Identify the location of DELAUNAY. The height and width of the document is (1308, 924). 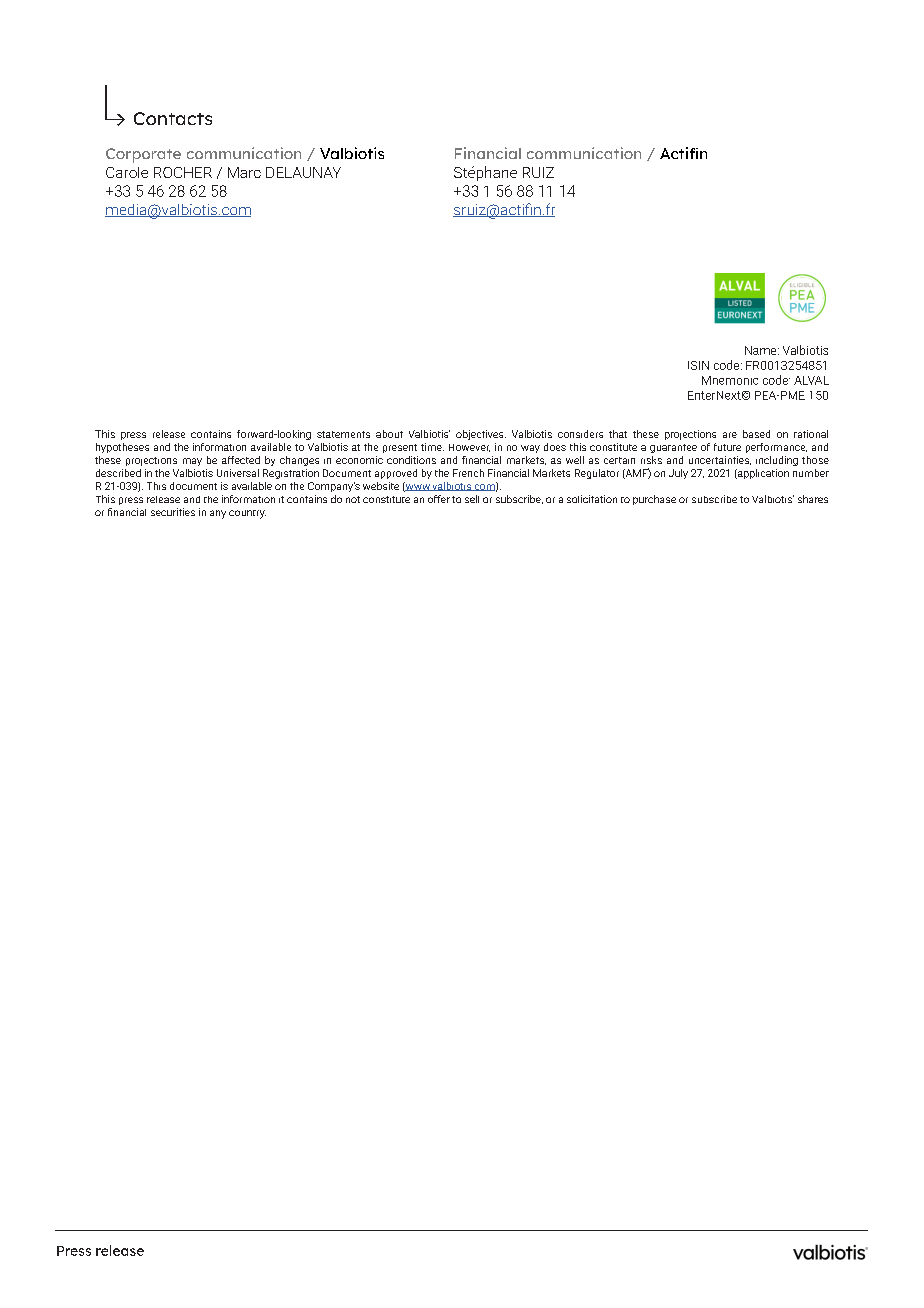
(303, 172).
